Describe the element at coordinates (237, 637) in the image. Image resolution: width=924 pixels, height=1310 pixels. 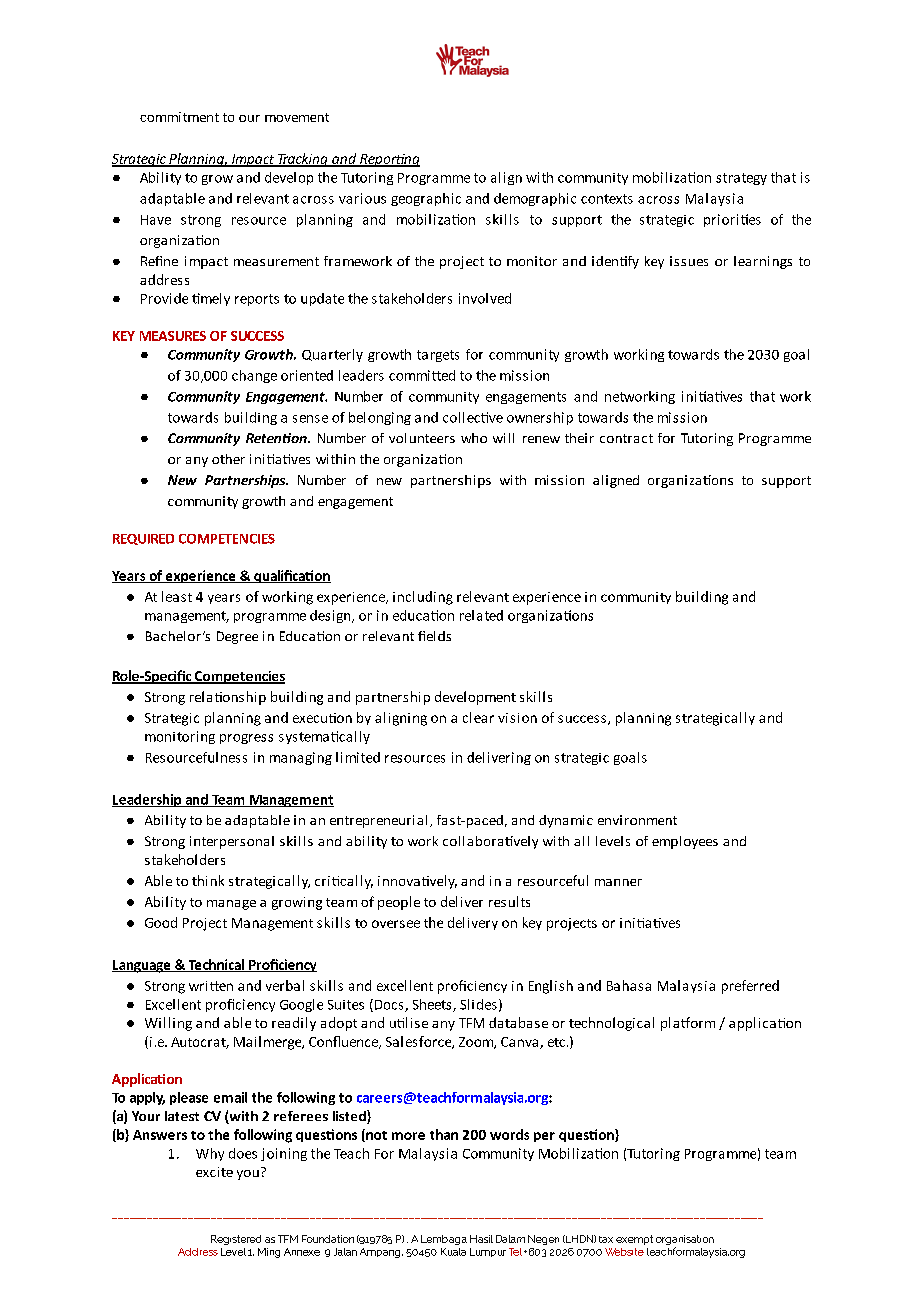
I see `Degree` at that location.
